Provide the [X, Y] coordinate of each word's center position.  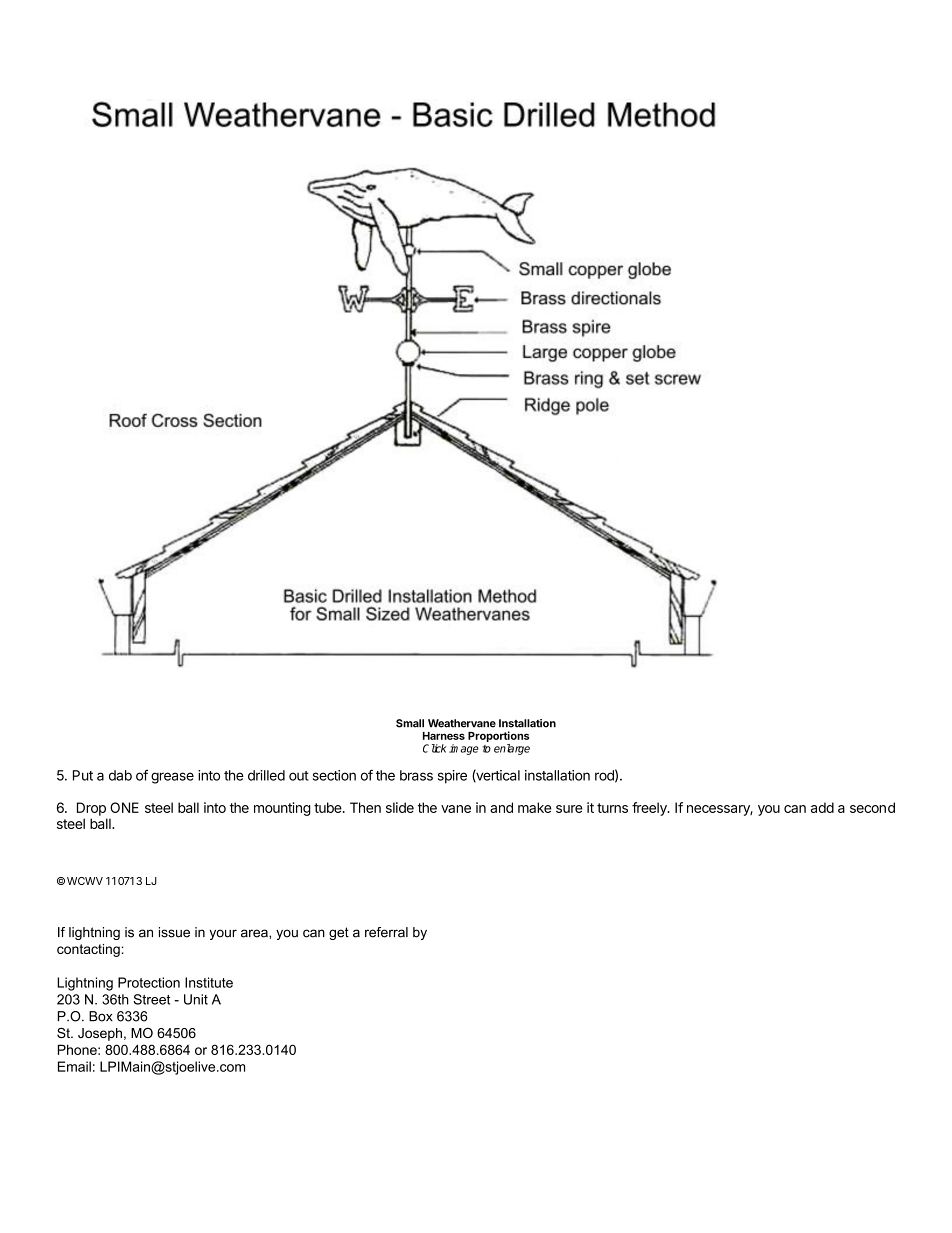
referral [386, 932]
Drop [91, 809]
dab [120, 775]
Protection [149, 982]
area [255, 933]
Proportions [498, 736]
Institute [209, 982]
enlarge [512, 749]
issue [174, 932]
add [822, 807]
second [872, 807]
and [501, 807]
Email [74, 1066]
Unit [196, 999]
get [339, 933]
